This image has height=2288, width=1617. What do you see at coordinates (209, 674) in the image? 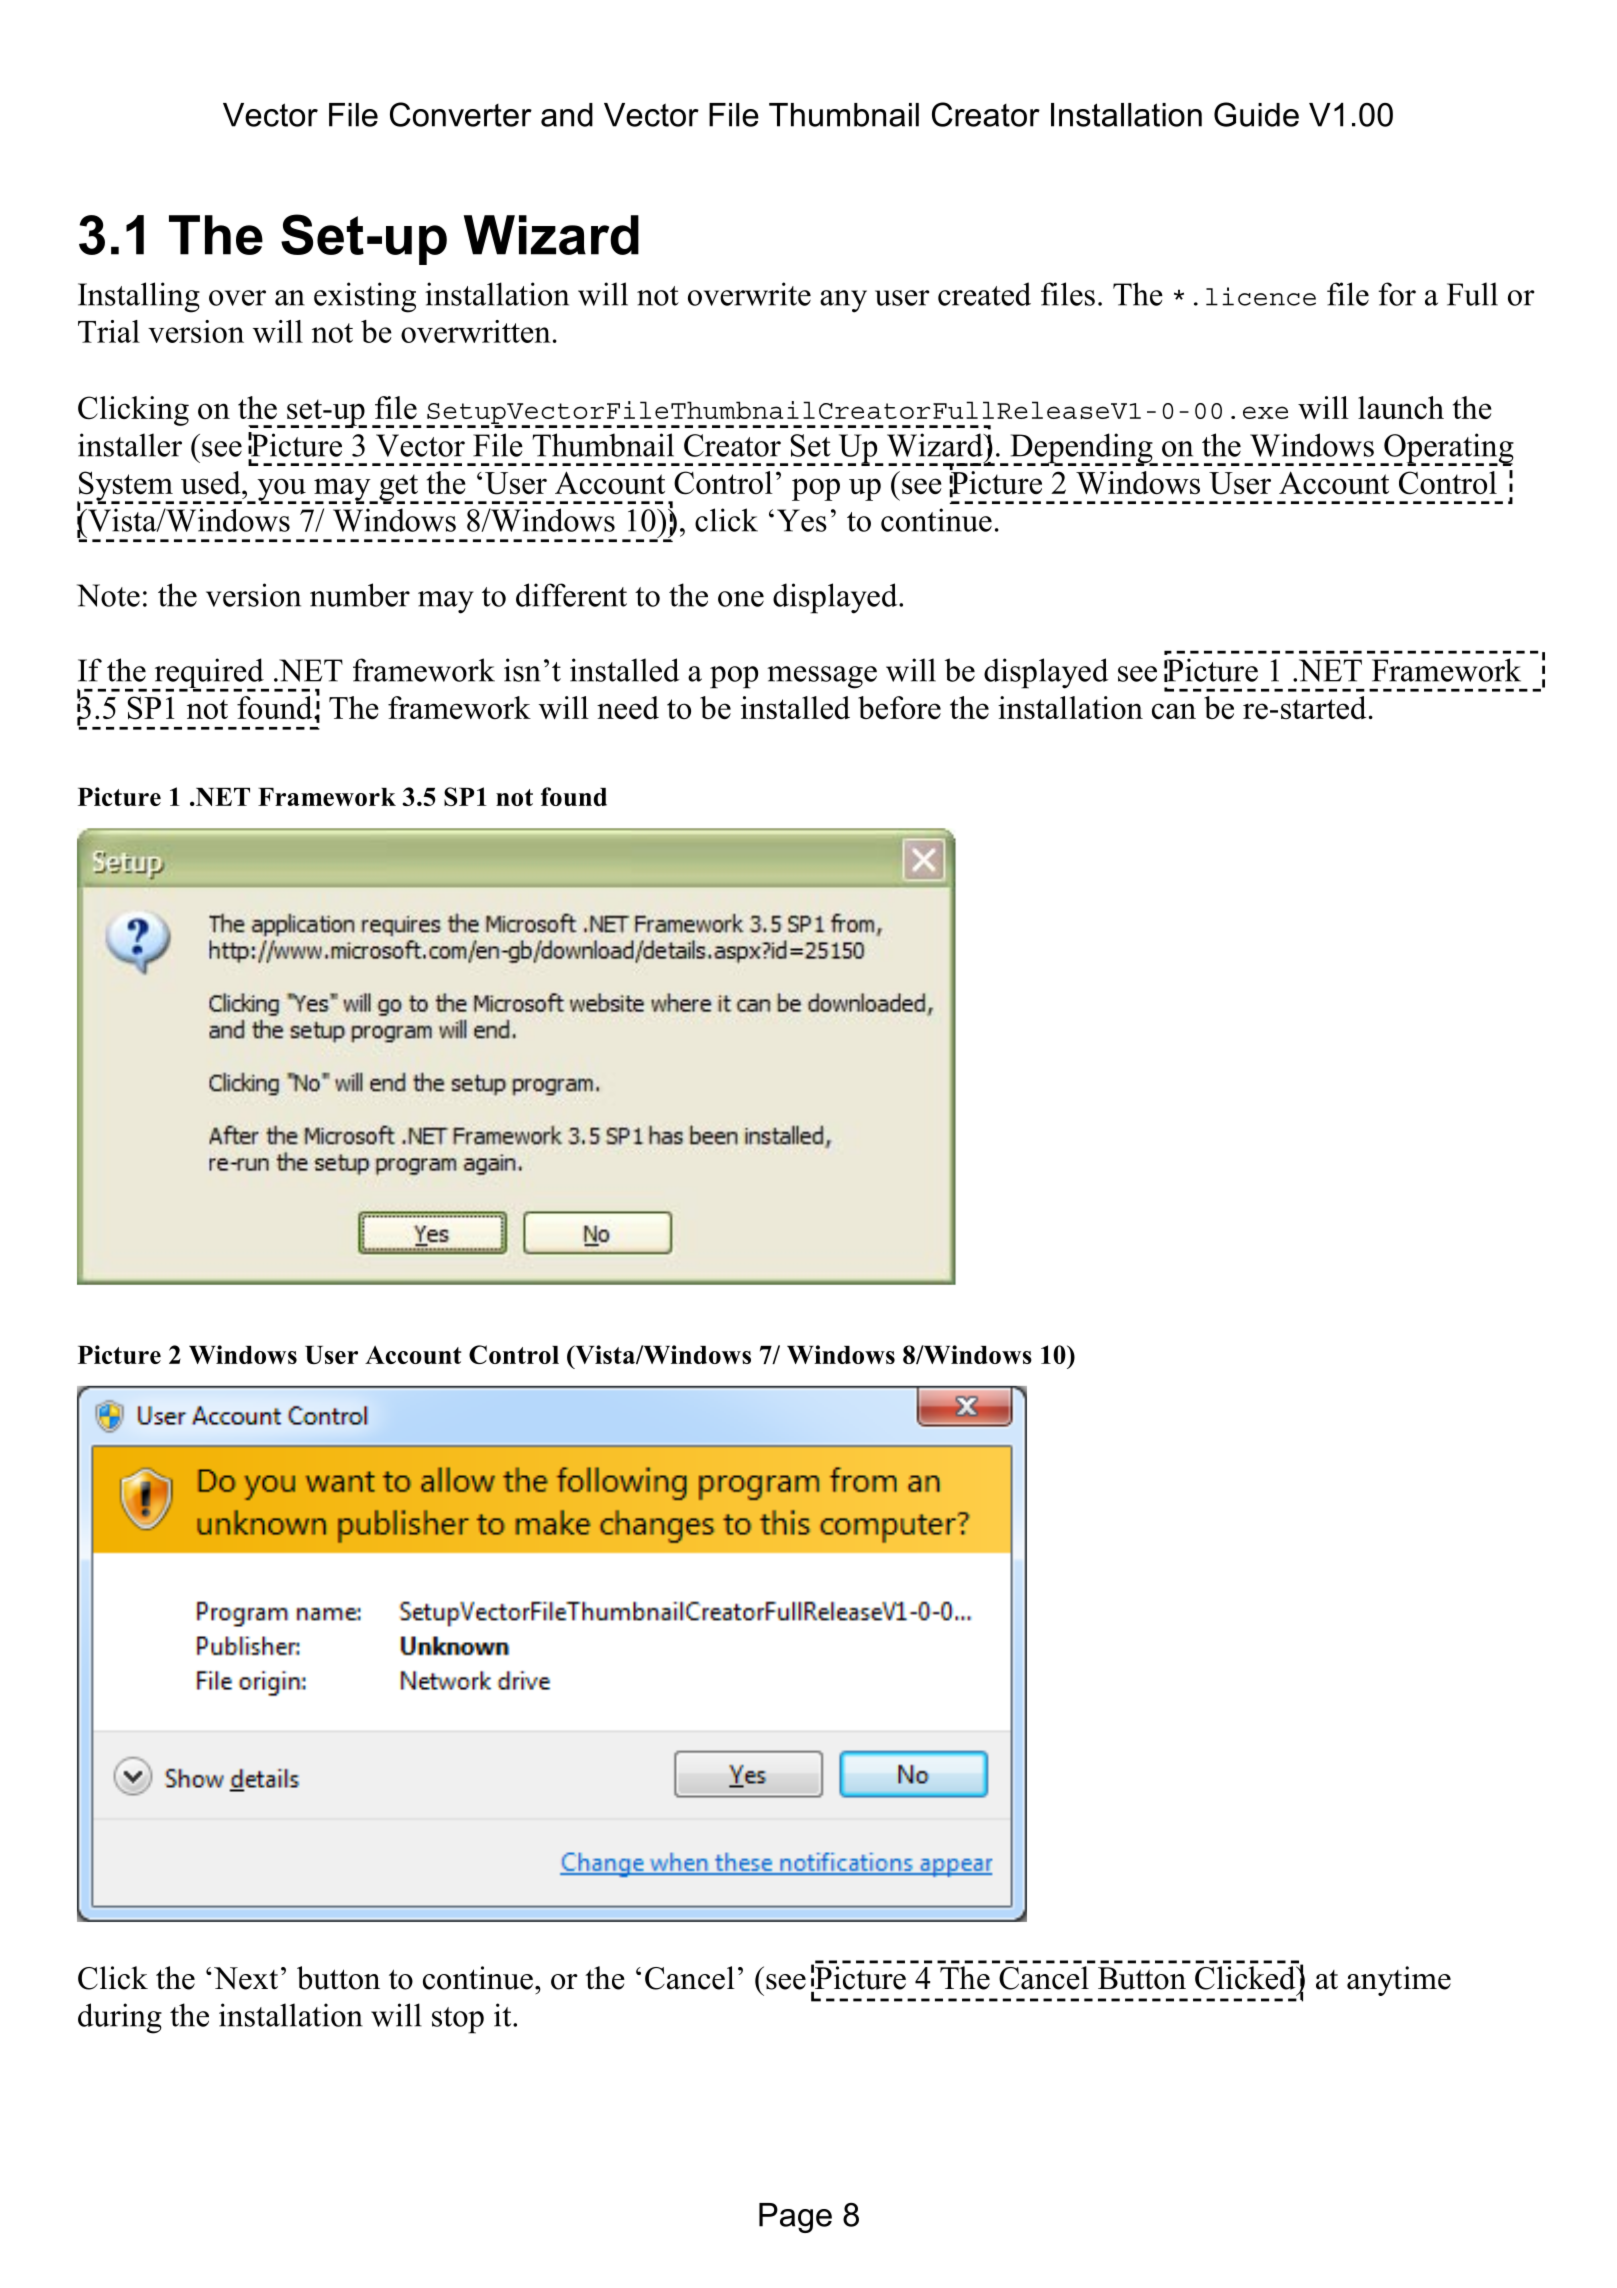
I see `required` at bounding box center [209, 674].
